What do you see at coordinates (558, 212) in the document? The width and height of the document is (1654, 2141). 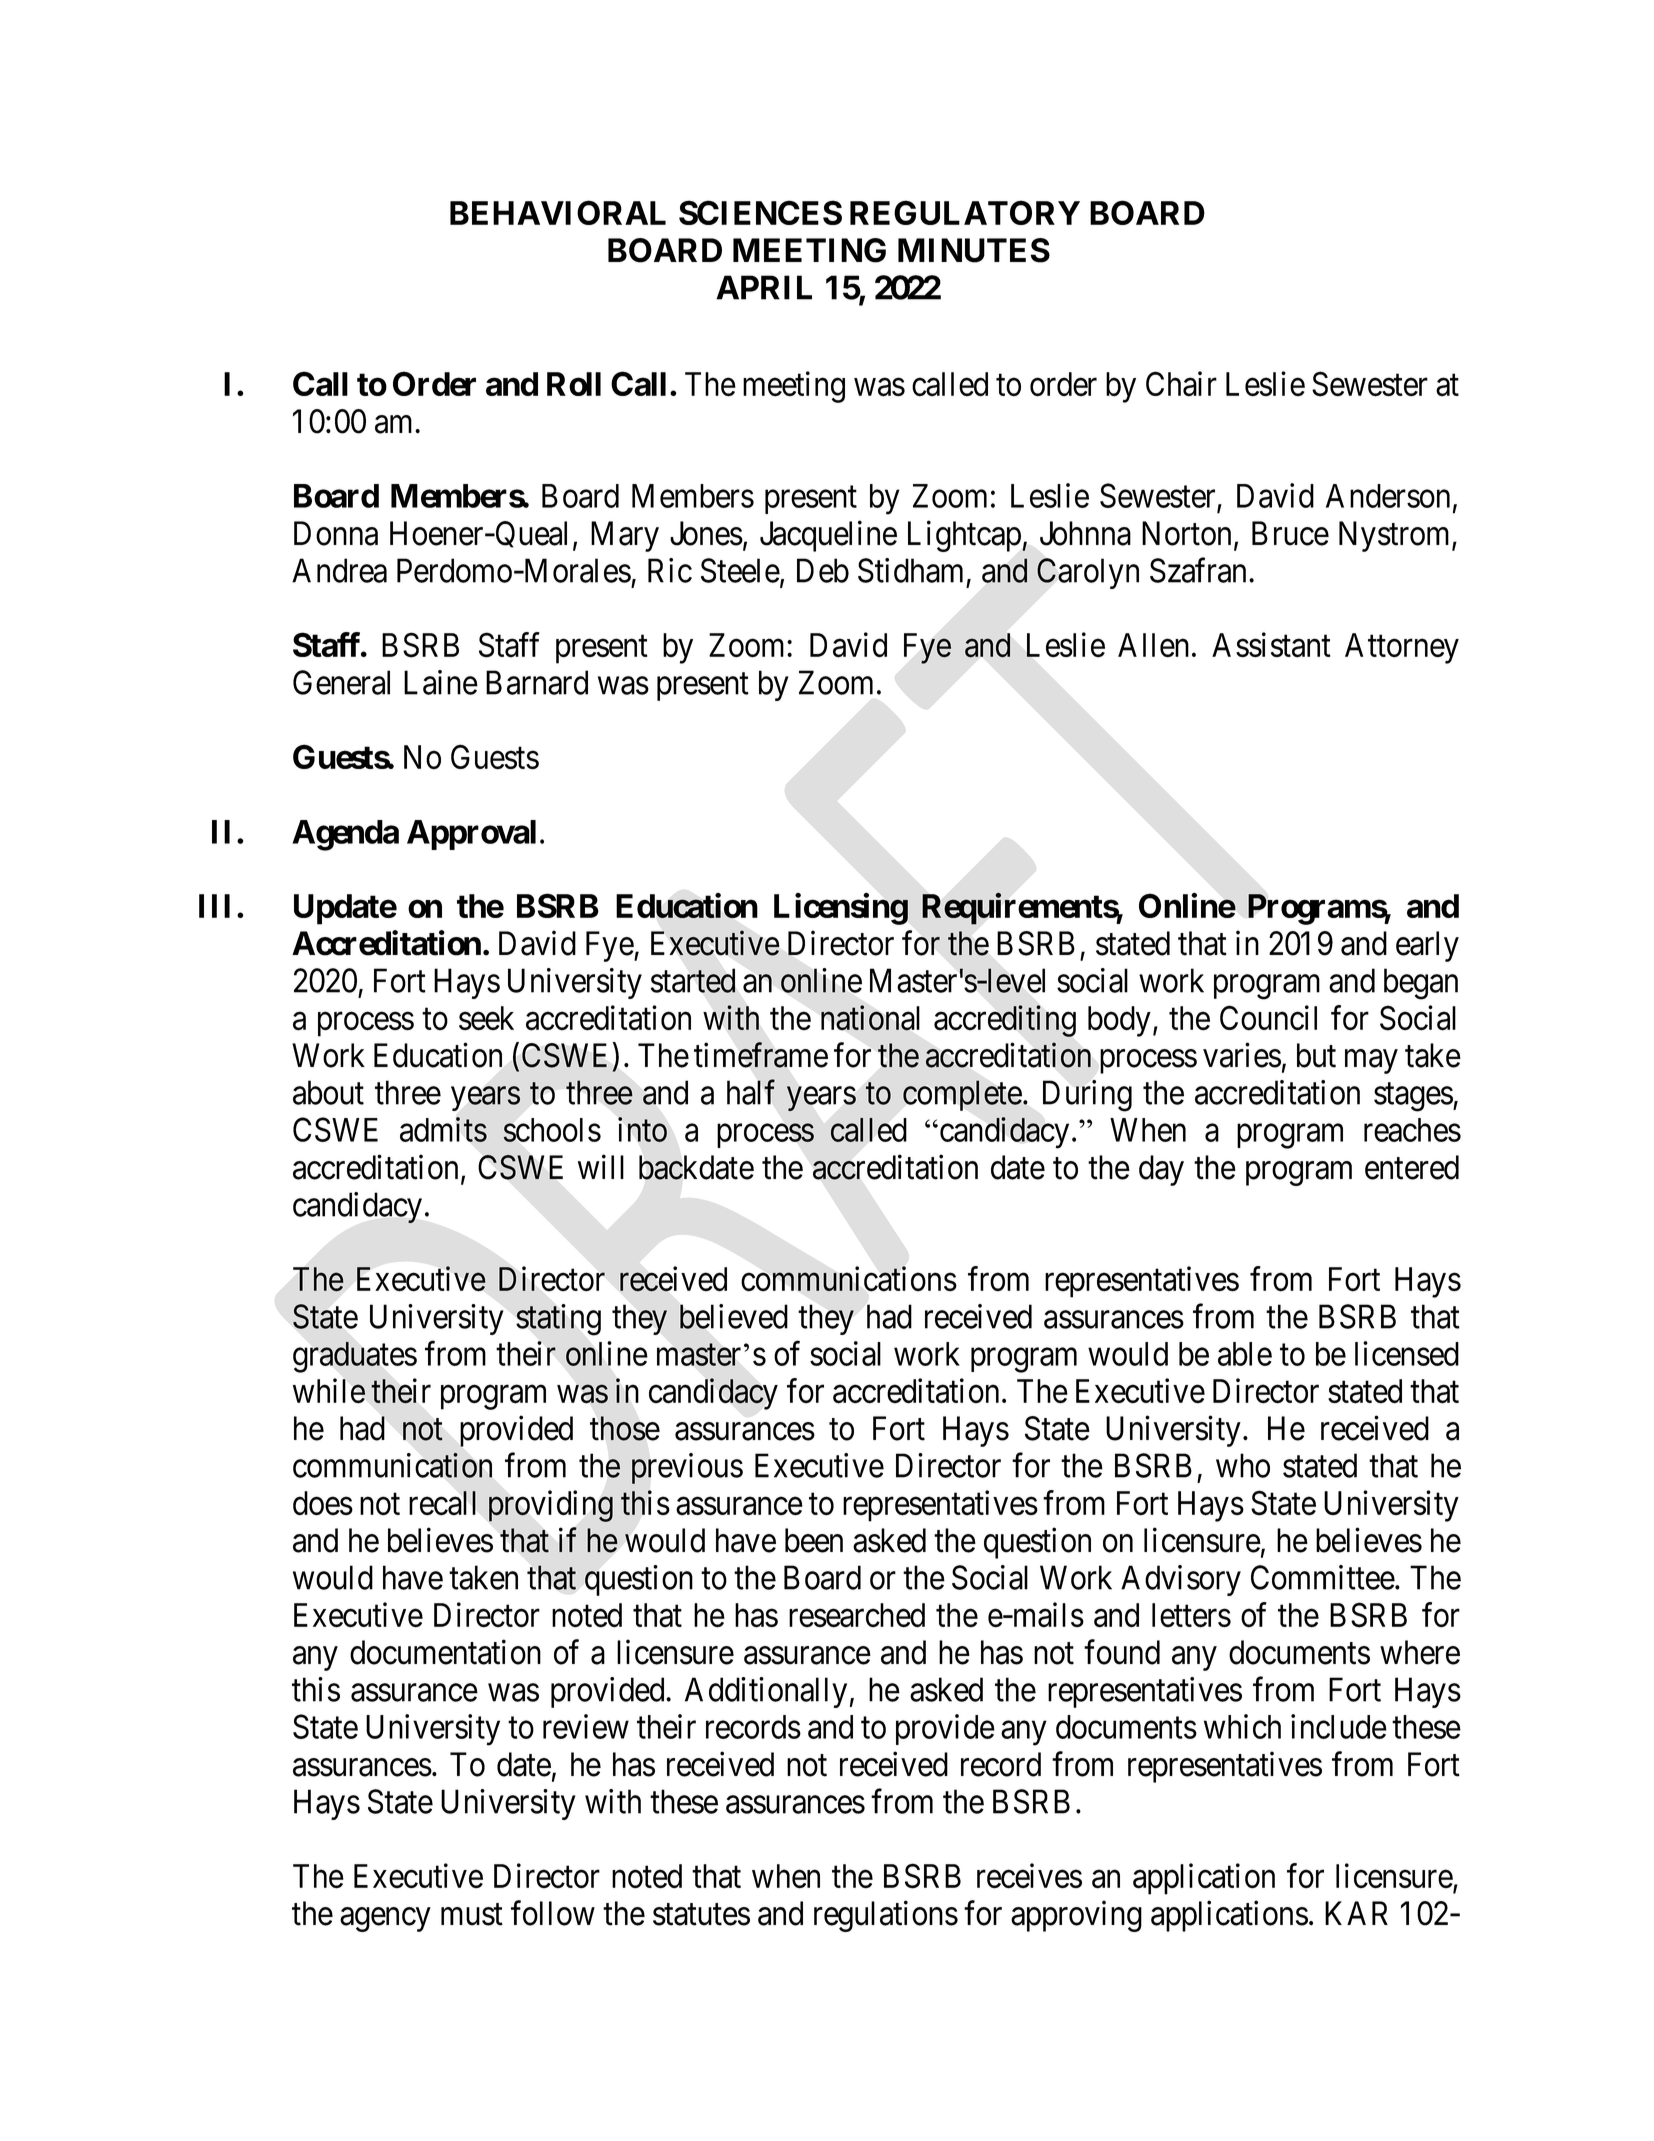 I see `BEHAVIORAL` at bounding box center [558, 212].
